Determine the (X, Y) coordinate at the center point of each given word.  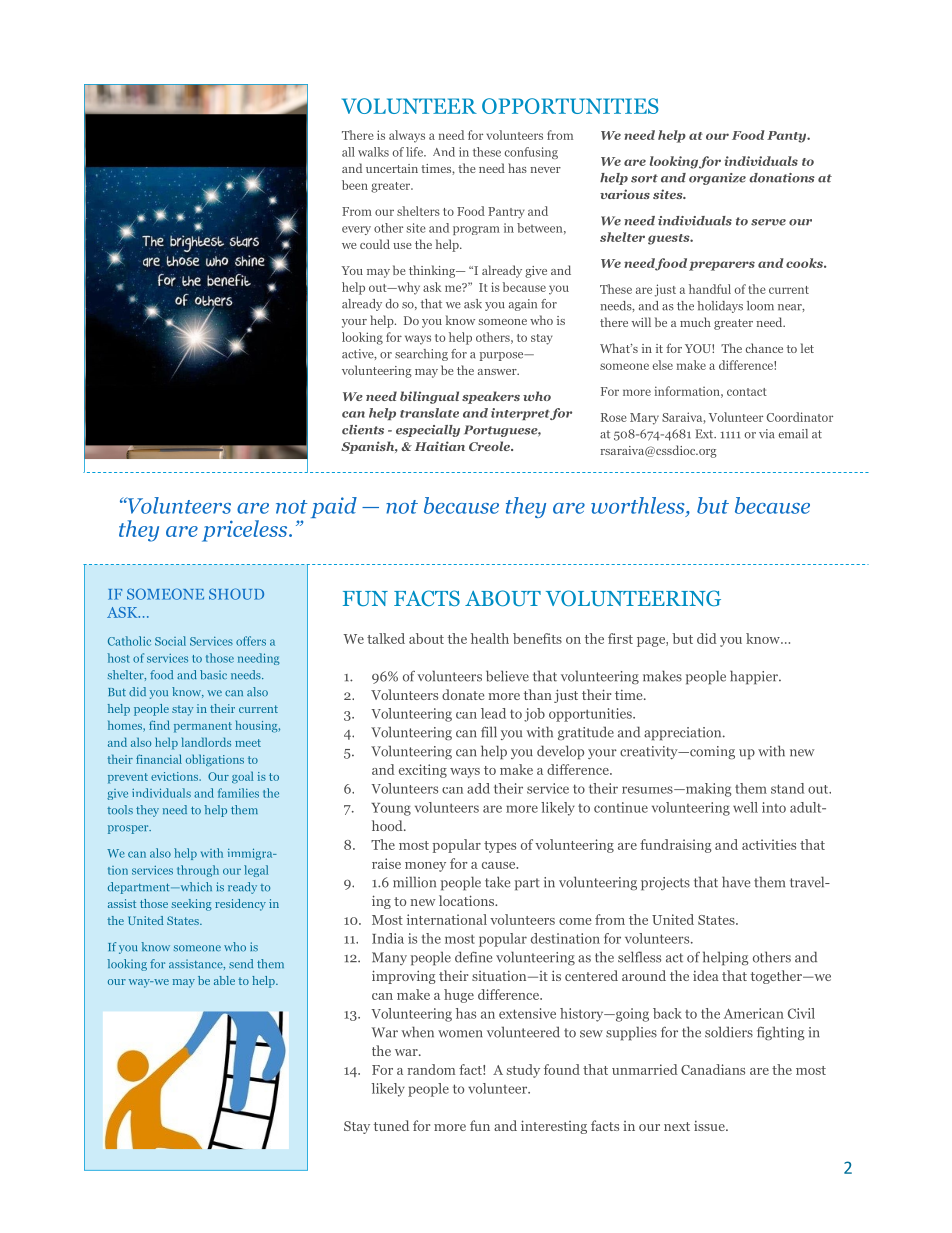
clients (363, 430)
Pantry (506, 213)
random (431, 1069)
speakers (491, 397)
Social (170, 641)
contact (747, 392)
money (425, 867)
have (736, 882)
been (355, 185)
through (198, 871)
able (224, 980)
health (490, 638)
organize (717, 179)
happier (755, 677)
